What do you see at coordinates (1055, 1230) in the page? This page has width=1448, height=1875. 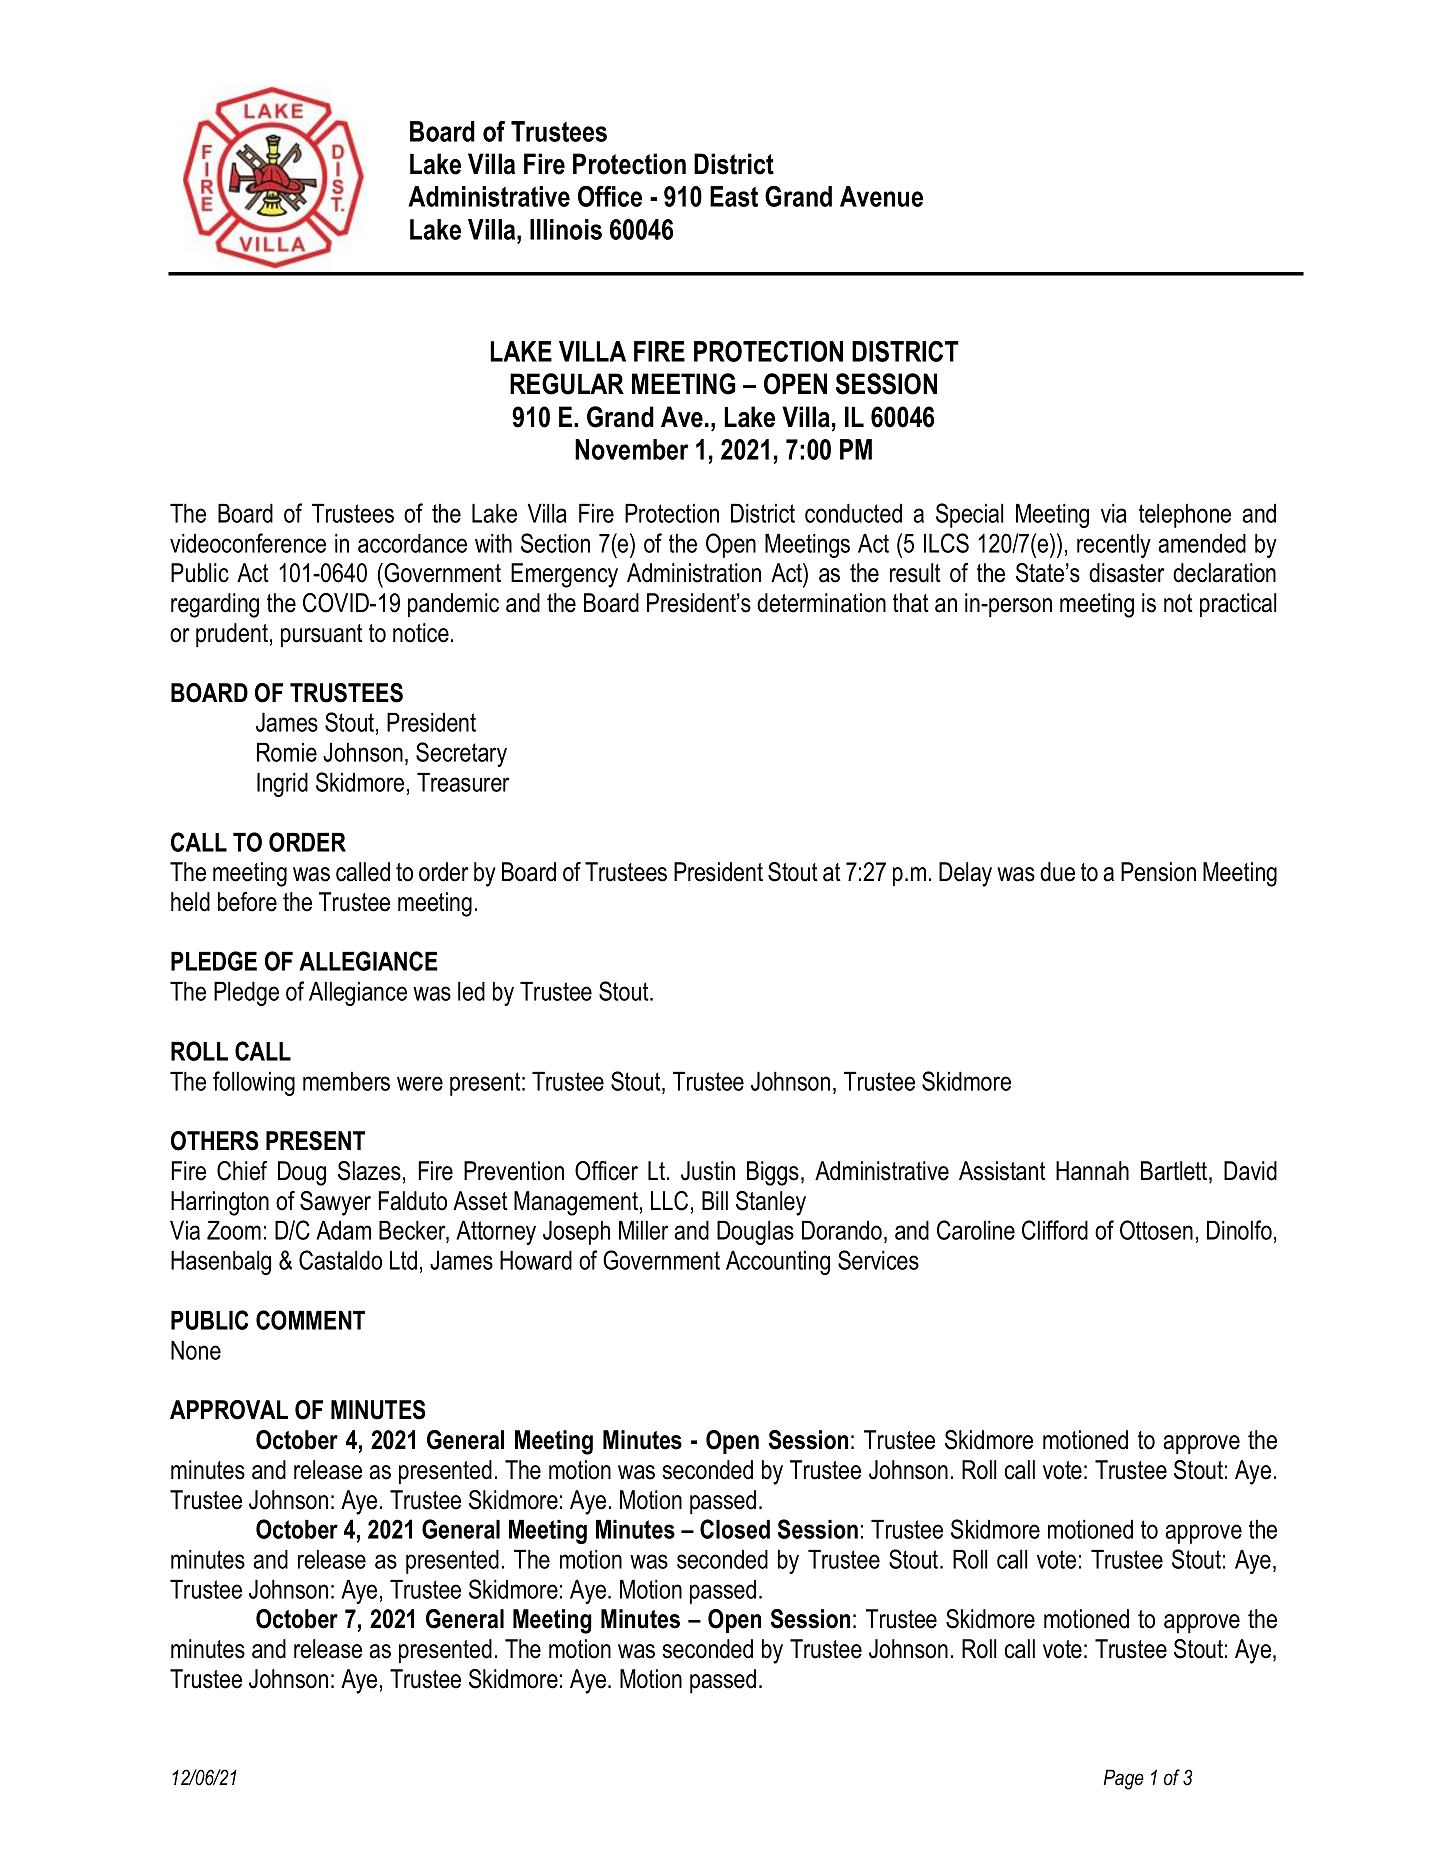 I see `Clifford` at bounding box center [1055, 1230].
